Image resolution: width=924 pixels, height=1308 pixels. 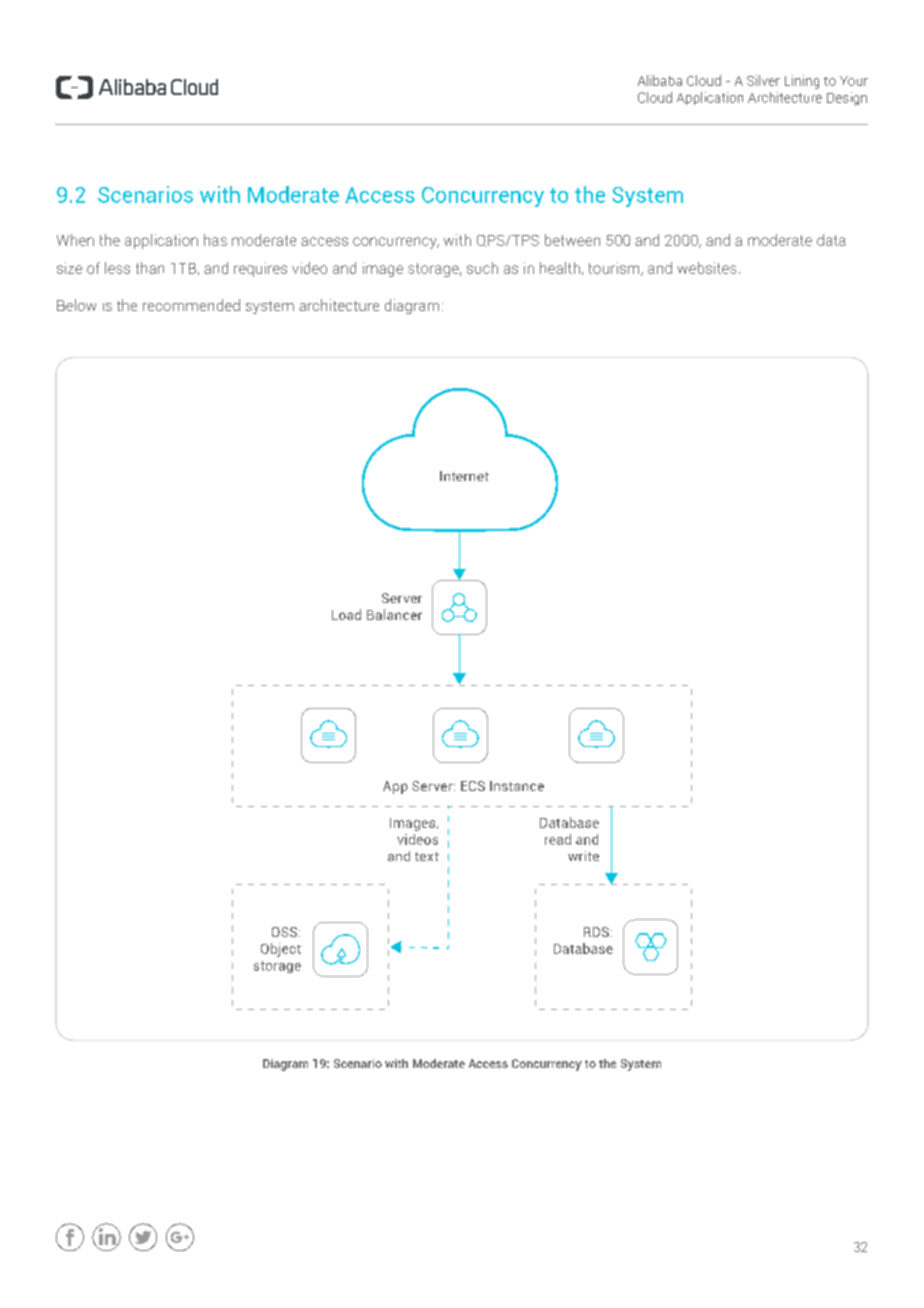 What do you see at coordinates (346, 614) in the document?
I see `Load` at bounding box center [346, 614].
